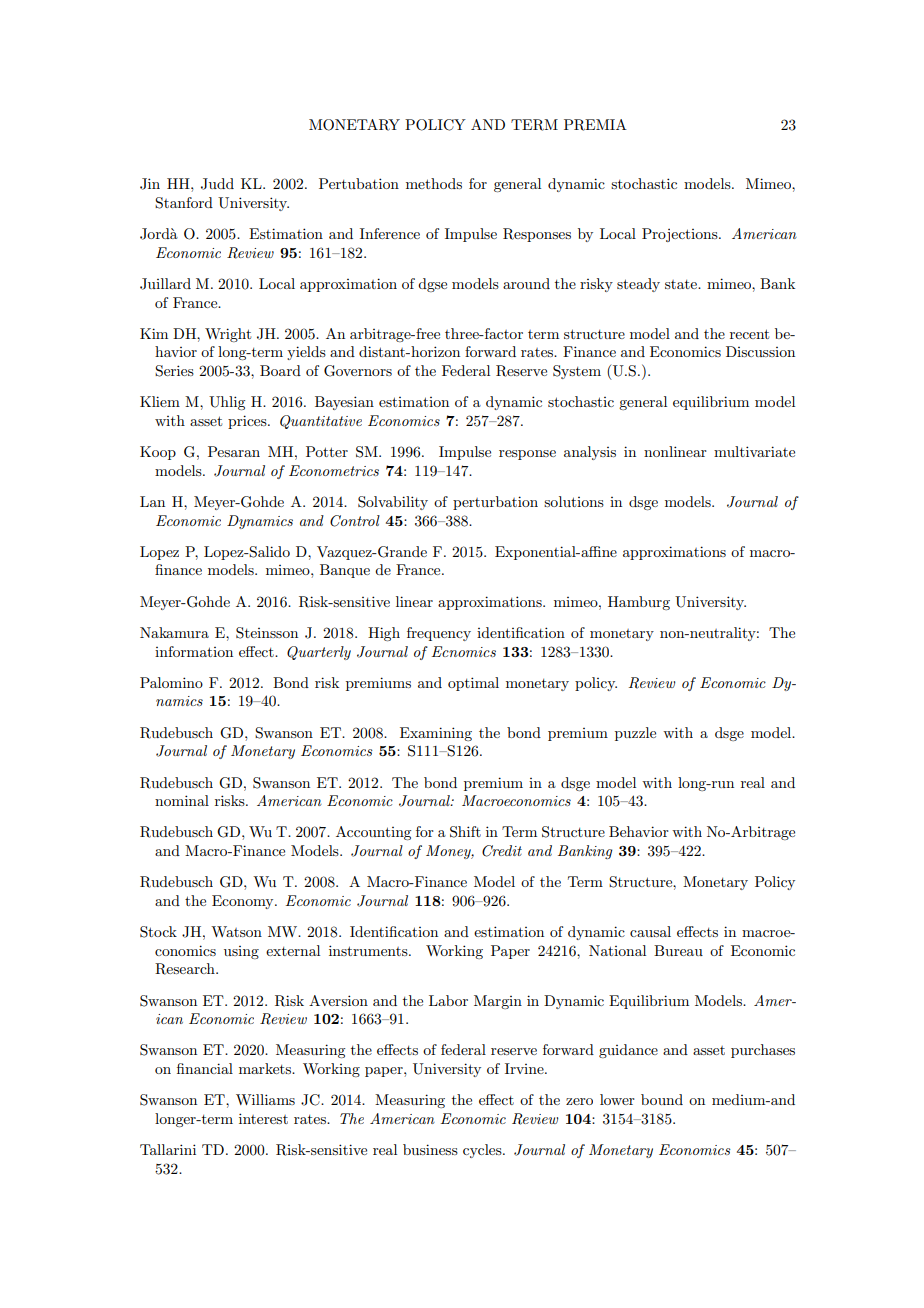  What do you see at coordinates (760, 351) in the screenshot?
I see `Discussion` at bounding box center [760, 351].
